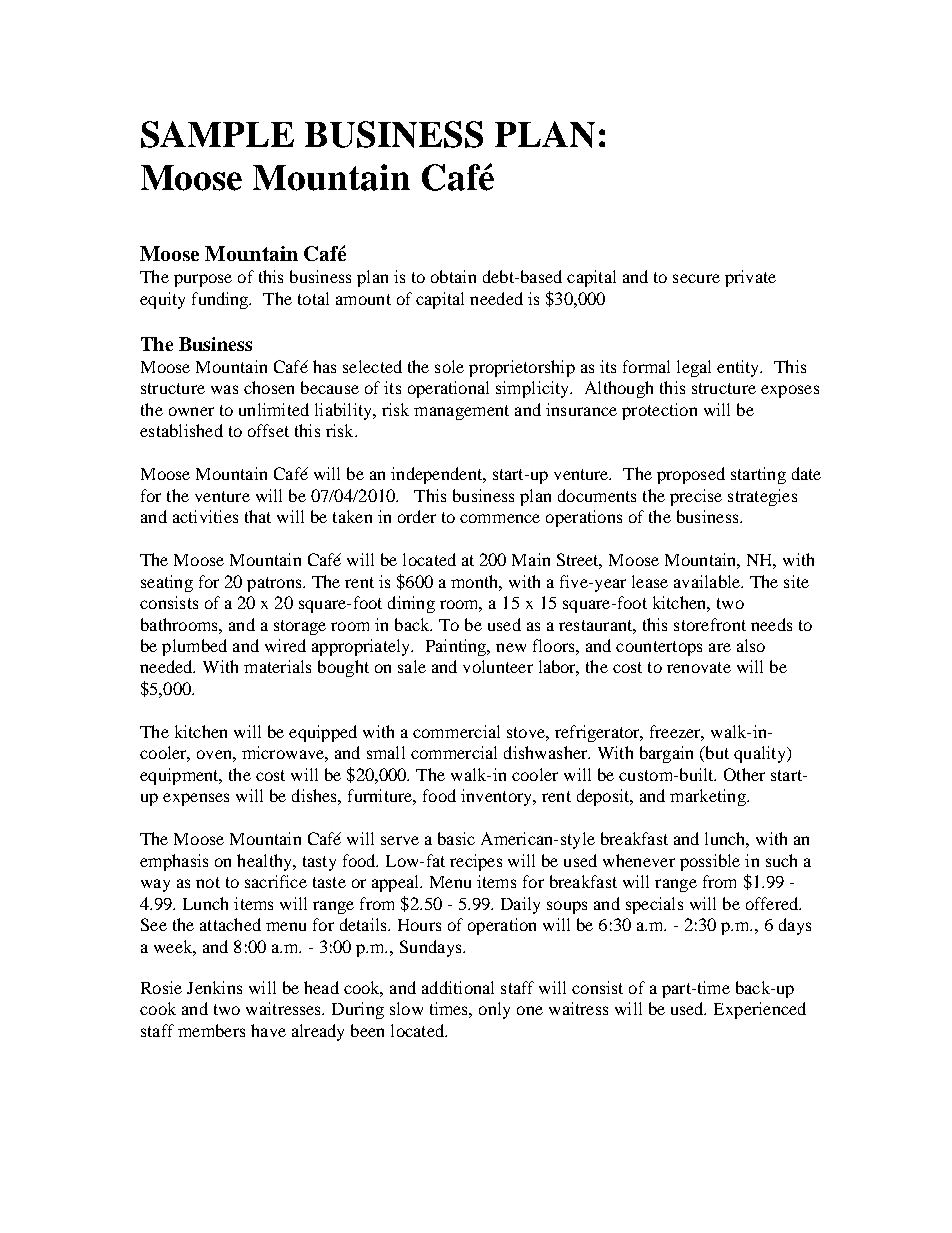 This screenshot has width=952, height=1233. What do you see at coordinates (217, 134) in the screenshot?
I see `SAMPLE` at bounding box center [217, 134].
